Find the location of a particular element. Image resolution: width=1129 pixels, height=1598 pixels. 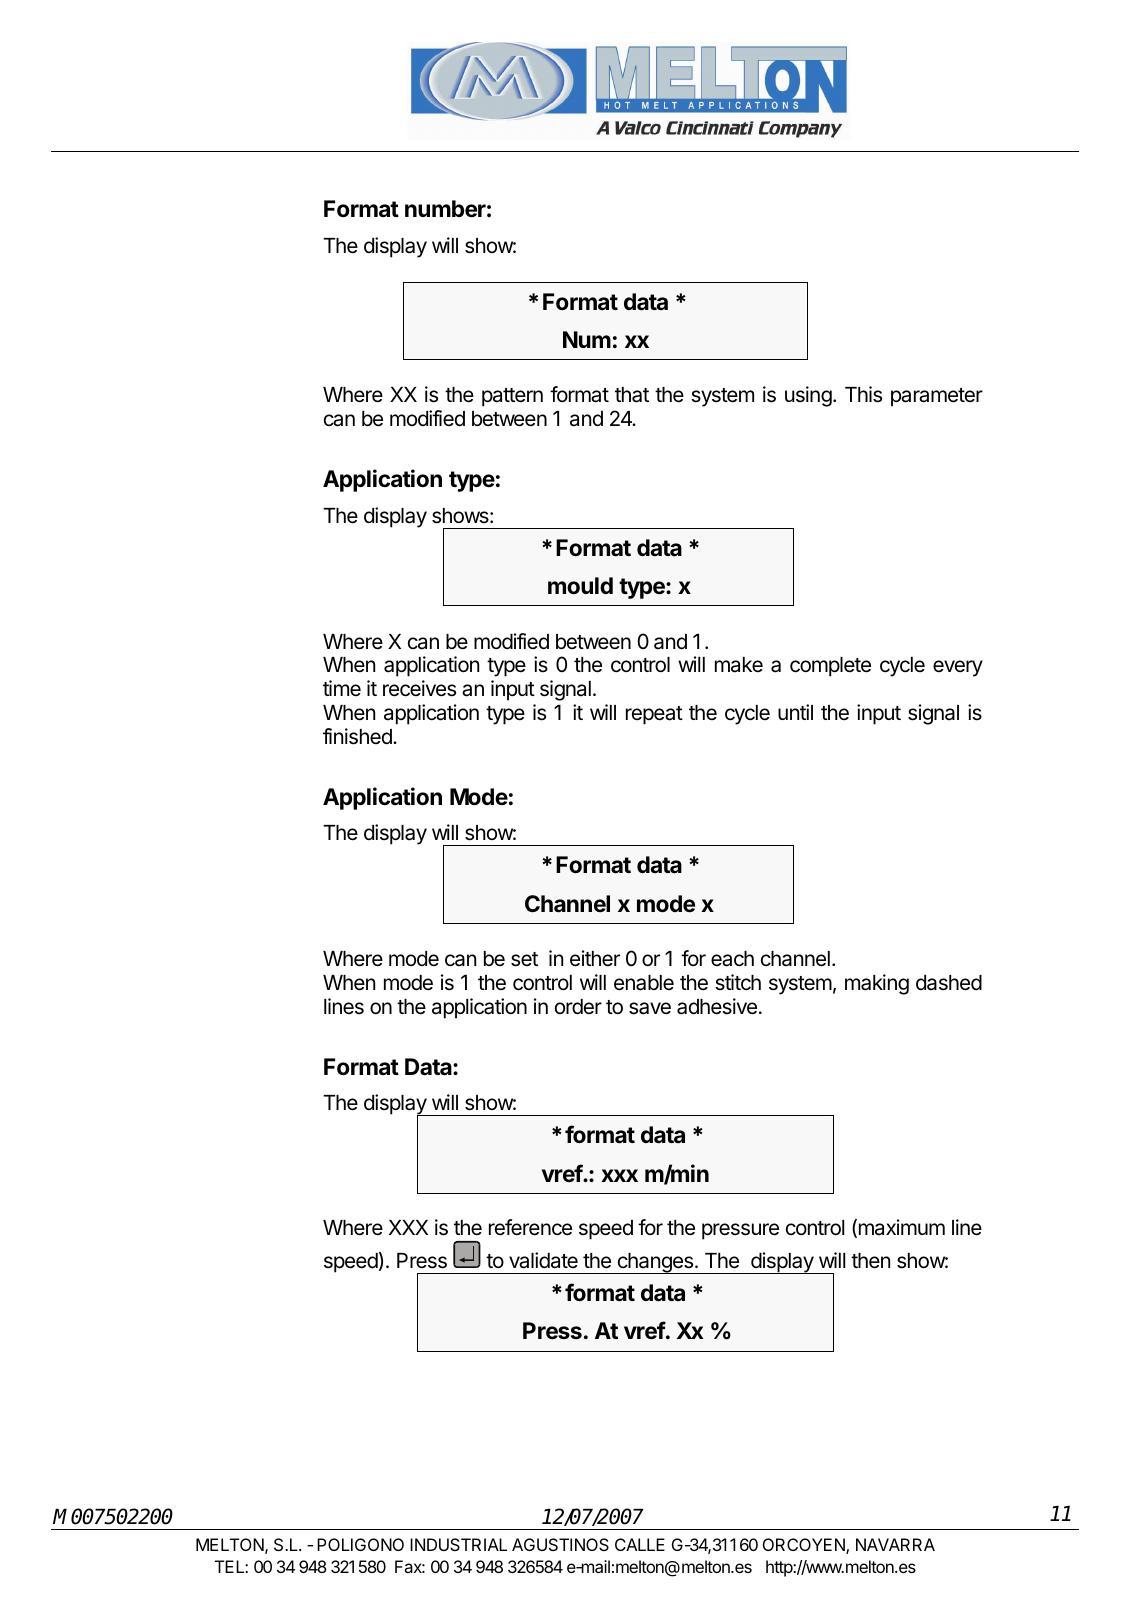

INDUSTRIAL is located at coordinates (458, 1544).
